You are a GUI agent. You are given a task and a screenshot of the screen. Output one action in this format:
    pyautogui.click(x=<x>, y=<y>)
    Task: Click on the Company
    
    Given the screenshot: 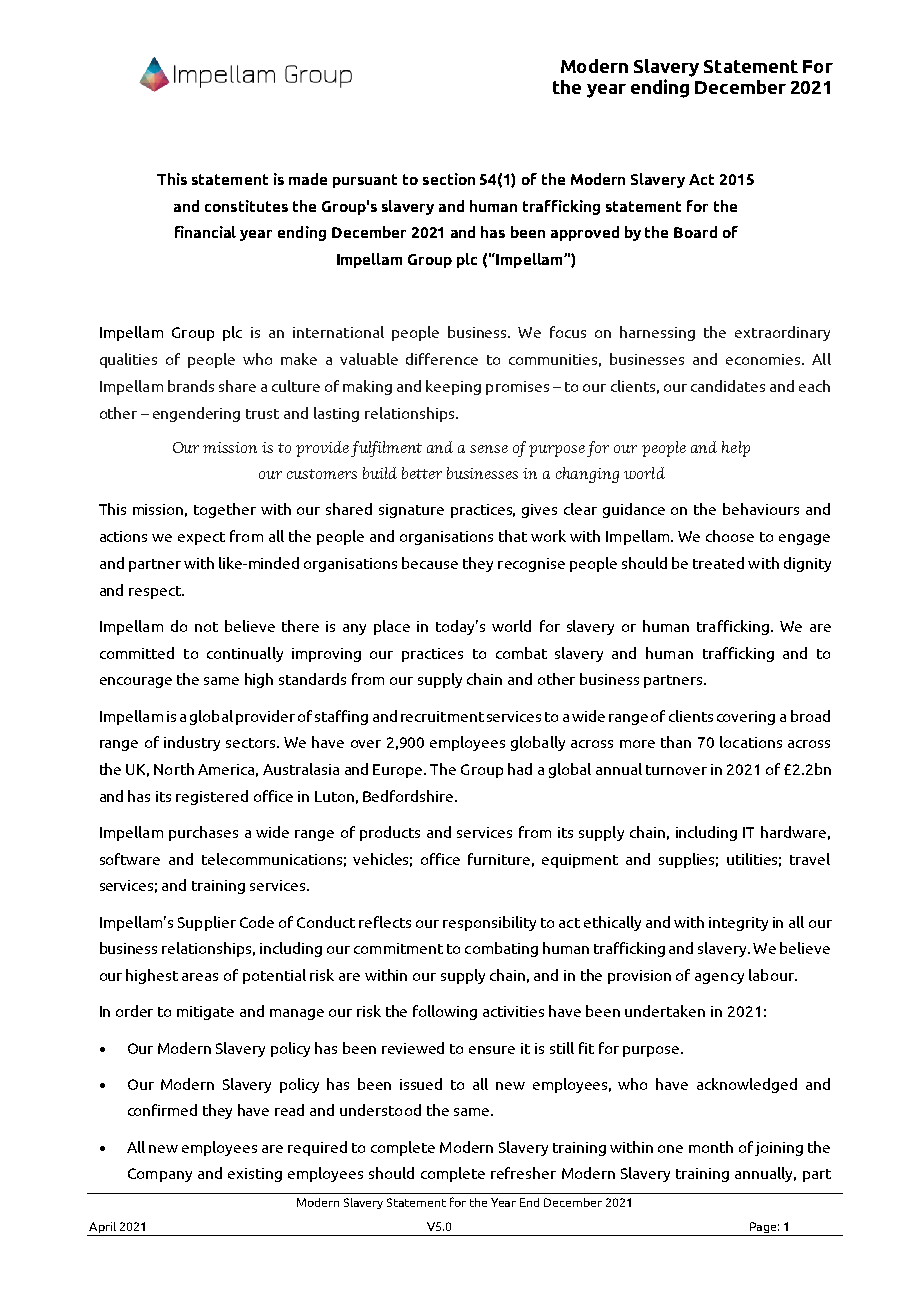 What is the action you would take?
    pyautogui.click(x=160, y=1175)
